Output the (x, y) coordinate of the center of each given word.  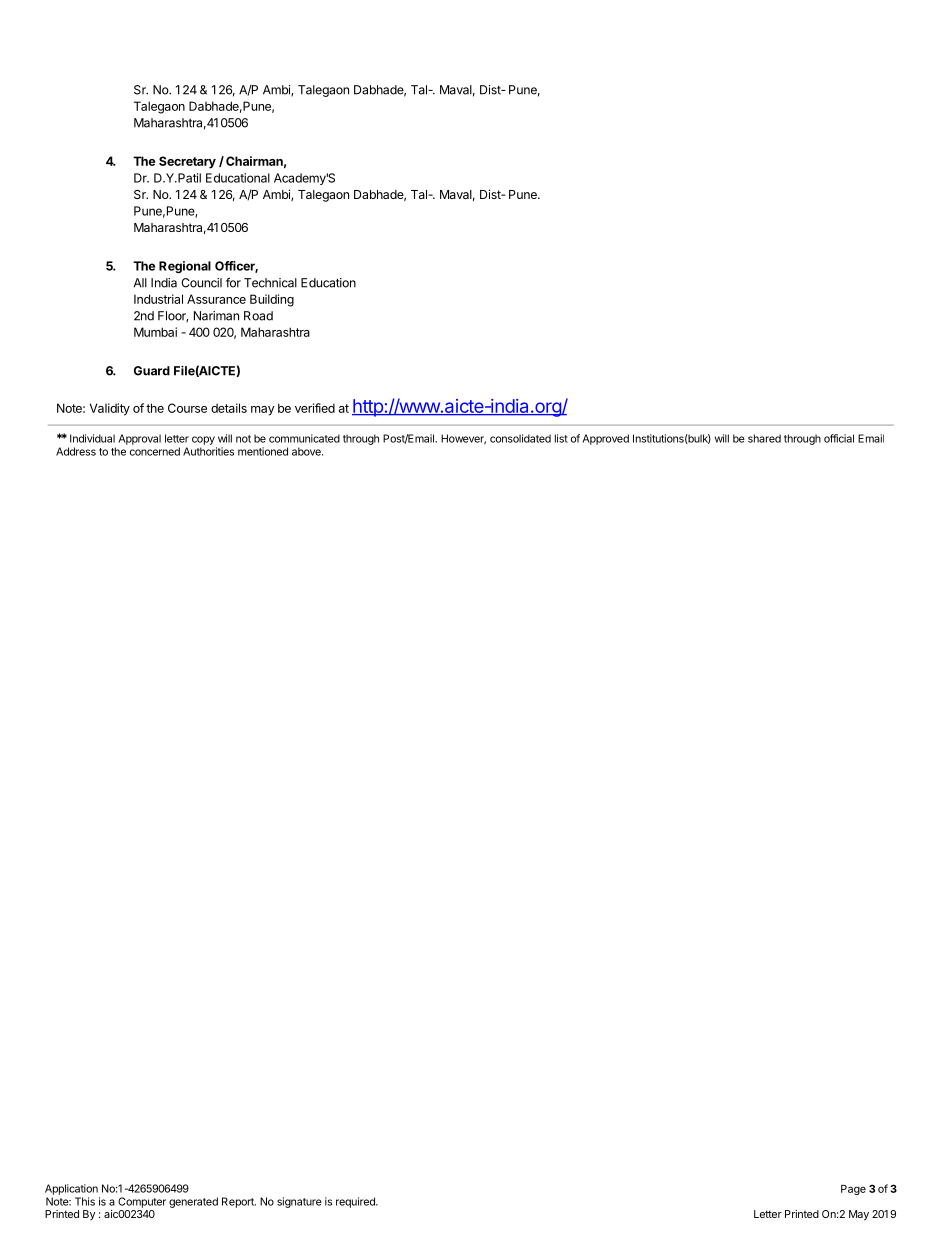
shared (764, 438)
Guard (152, 371)
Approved (606, 439)
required (356, 1202)
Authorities (208, 451)
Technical (270, 283)
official (839, 438)
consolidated (520, 438)
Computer (142, 1202)
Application (71, 1189)
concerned (155, 451)
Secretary (187, 162)
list (561, 438)
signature (299, 1202)
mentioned (263, 451)
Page (853, 1190)
